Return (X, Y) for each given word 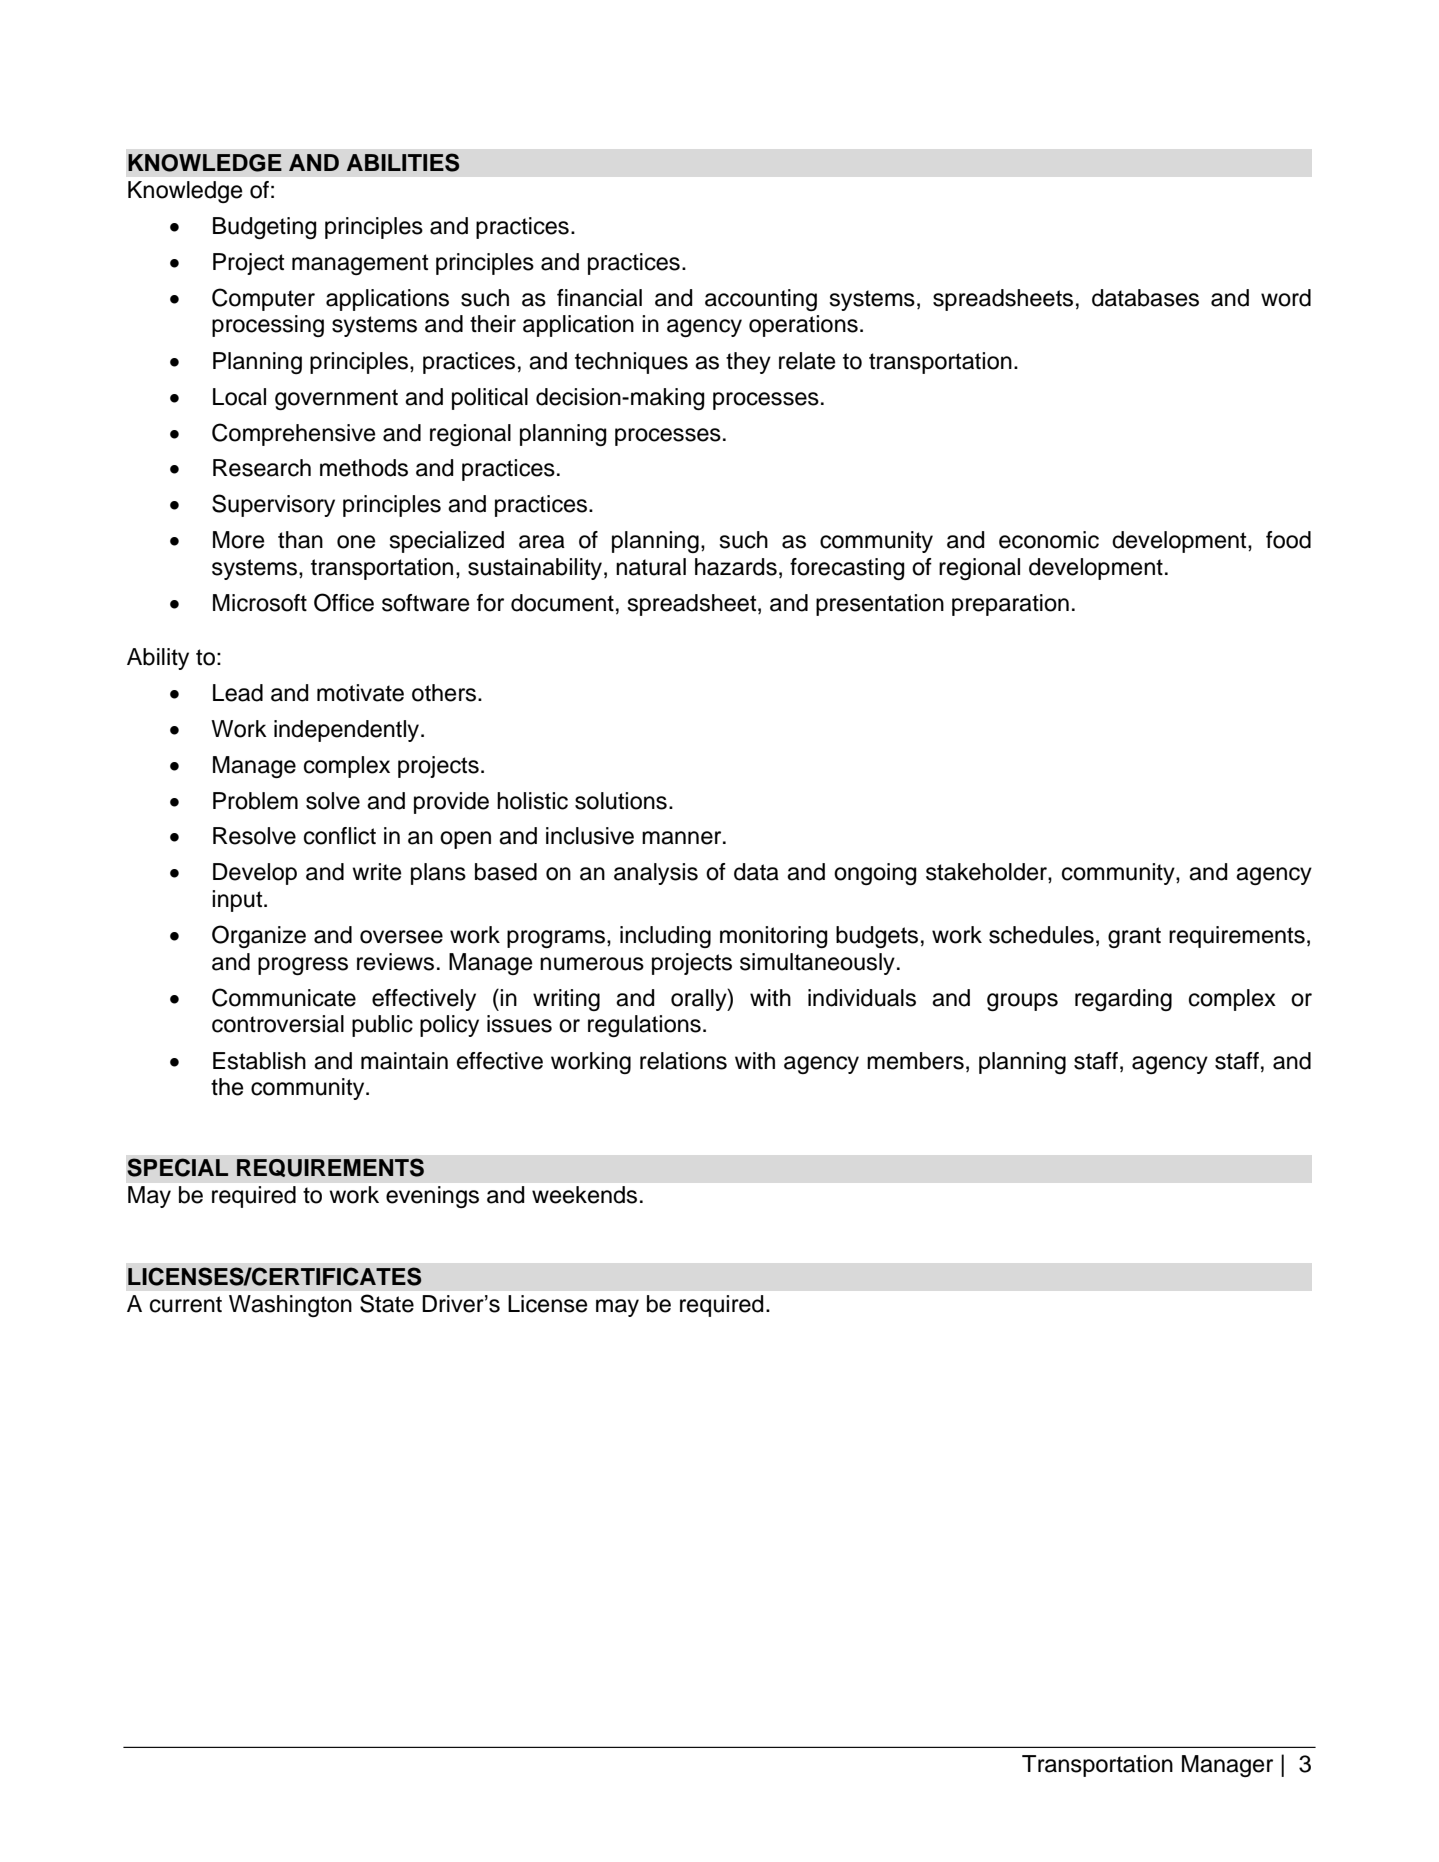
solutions (621, 801)
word (1286, 298)
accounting (761, 300)
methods (364, 468)
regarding (1123, 1000)
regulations (644, 1026)
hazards (736, 567)
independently (348, 731)
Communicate (284, 997)
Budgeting (264, 228)
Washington (290, 1306)
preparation (1010, 605)
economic (1049, 540)
